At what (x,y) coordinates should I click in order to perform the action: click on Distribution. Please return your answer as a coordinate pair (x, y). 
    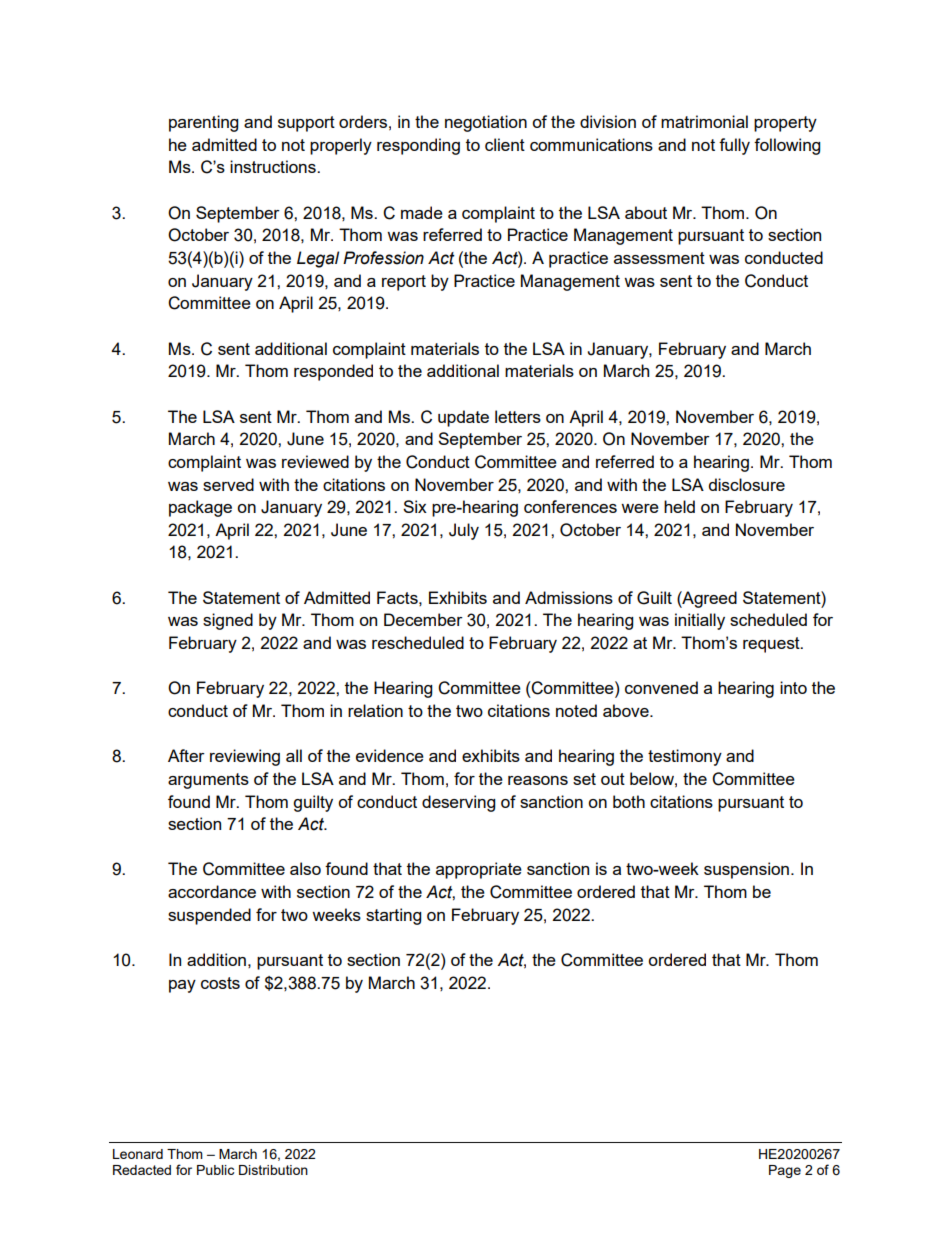
    Looking at the image, I should click on (273, 1170).
